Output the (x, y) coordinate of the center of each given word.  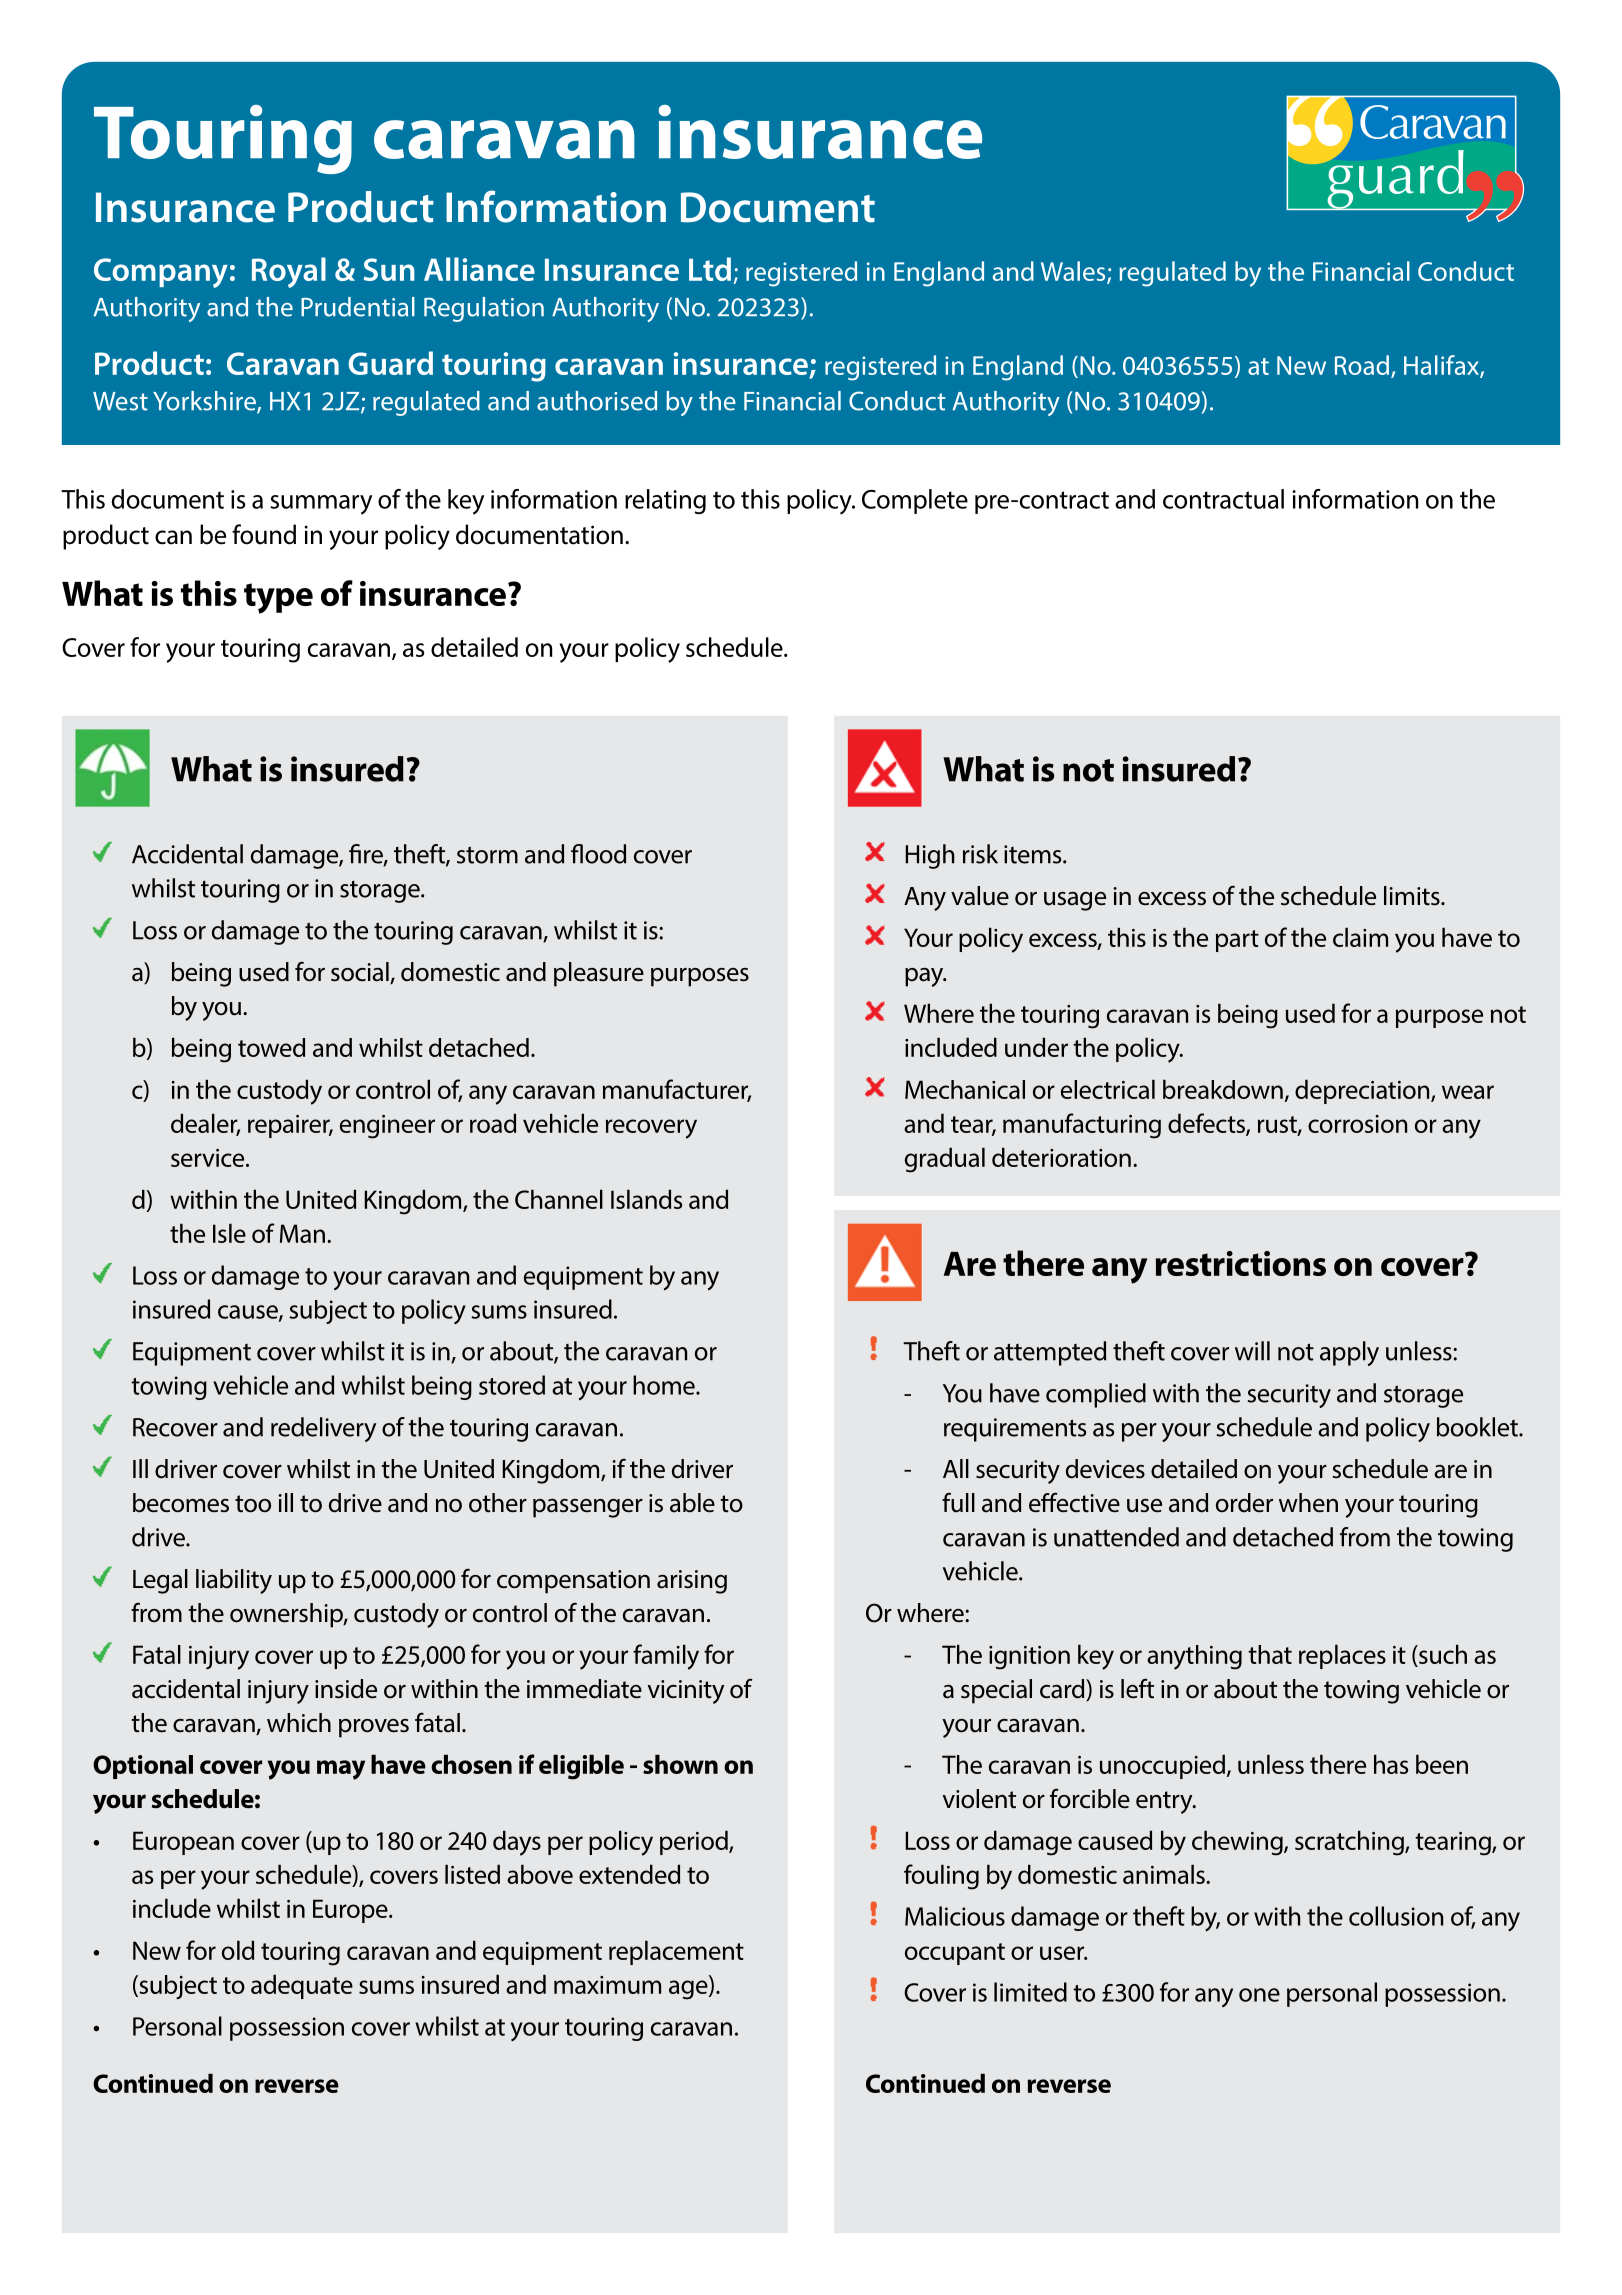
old (238, 1950)
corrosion (1357, 1124)
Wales (1074, 272)
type (278, 598)
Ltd (710, 269)
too (253, 1504)
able (692, 1503)
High (929, 856)
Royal (289, 272)
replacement (676, 1952)
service (209, 1158)
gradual (945, 1160)
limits (1413, 896)
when (1308, 1503)
